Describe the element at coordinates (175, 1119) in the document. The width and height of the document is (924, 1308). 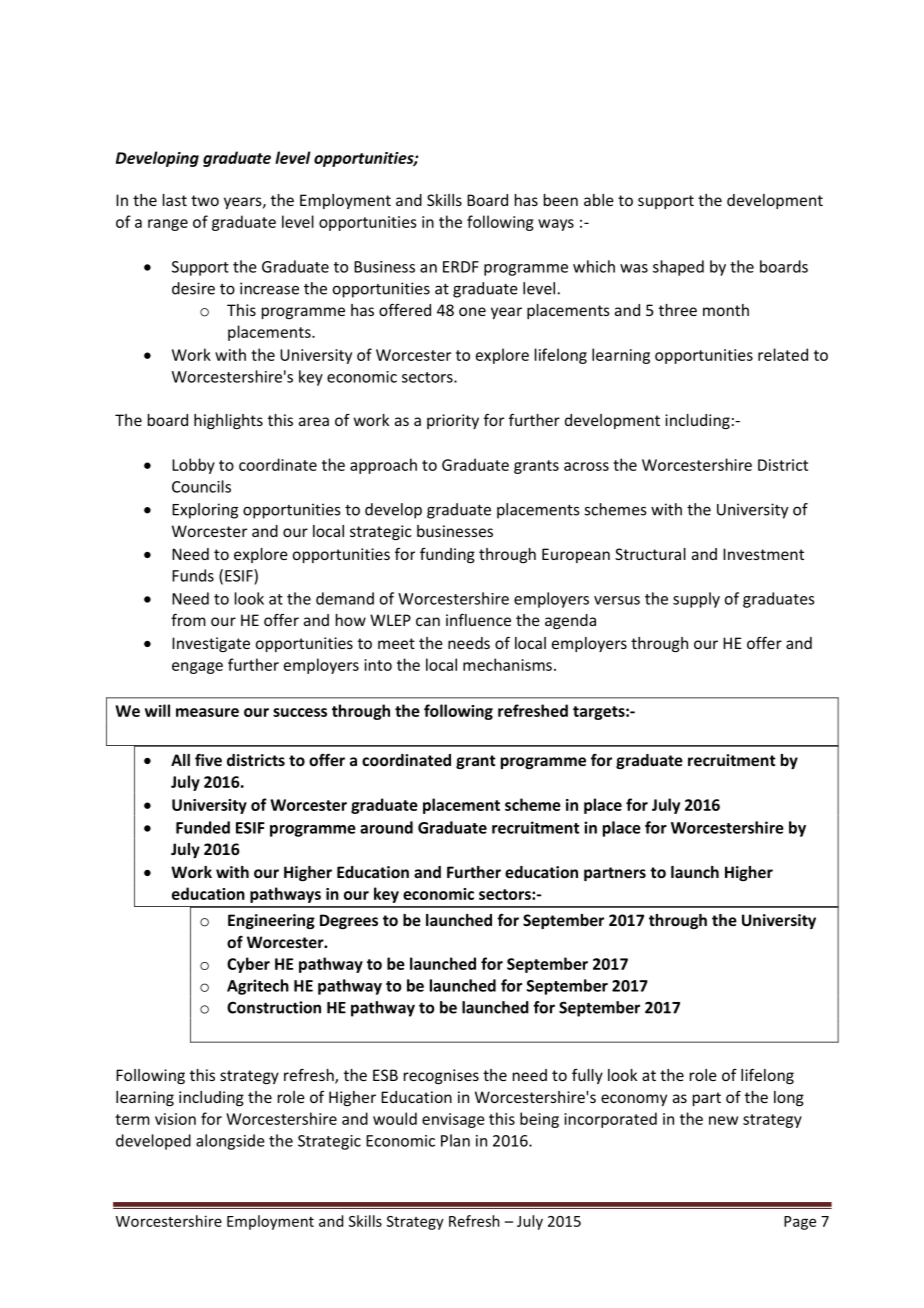
I see `vision` at that location.
